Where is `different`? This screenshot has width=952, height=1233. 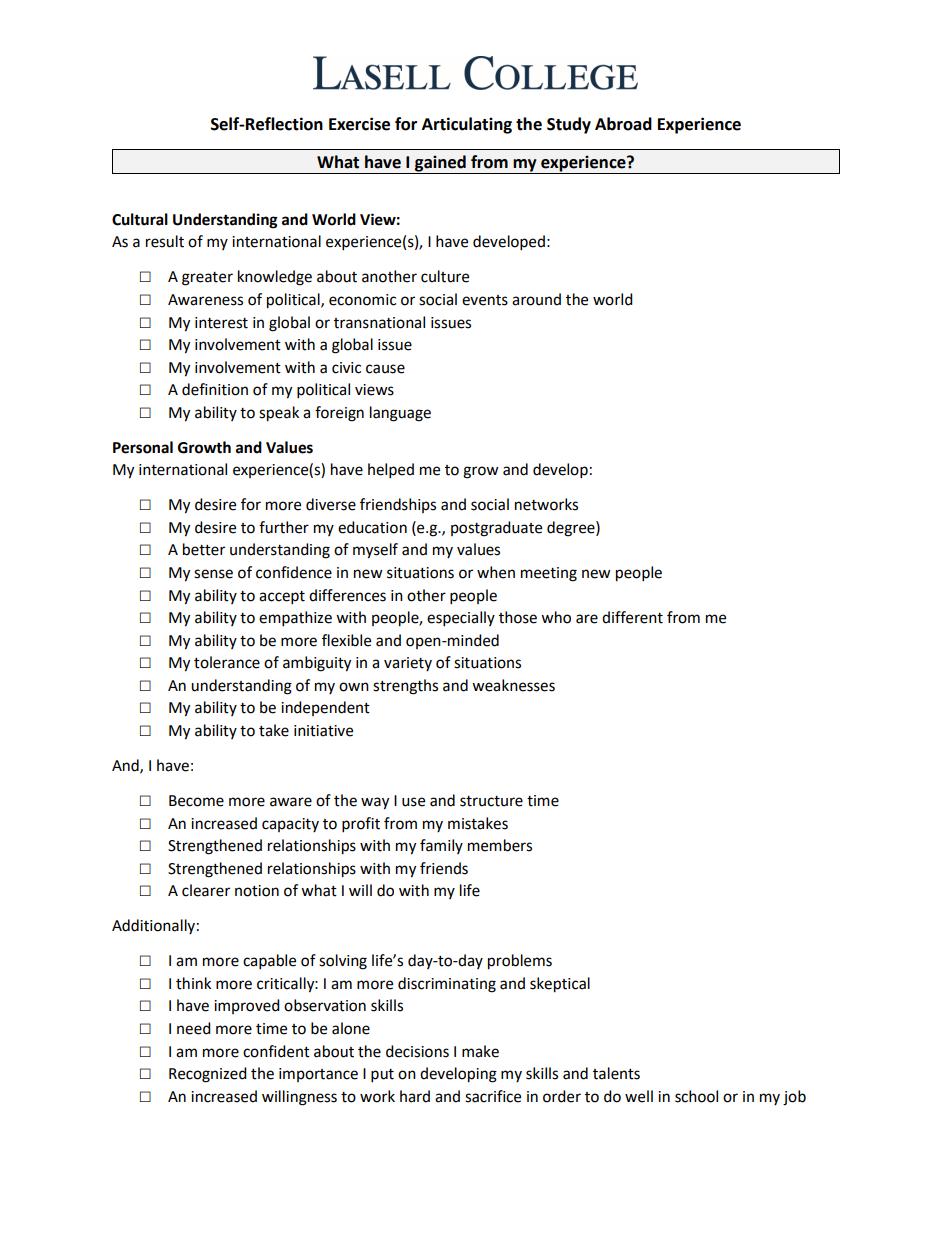 different is located at coordinates (632, 617).
